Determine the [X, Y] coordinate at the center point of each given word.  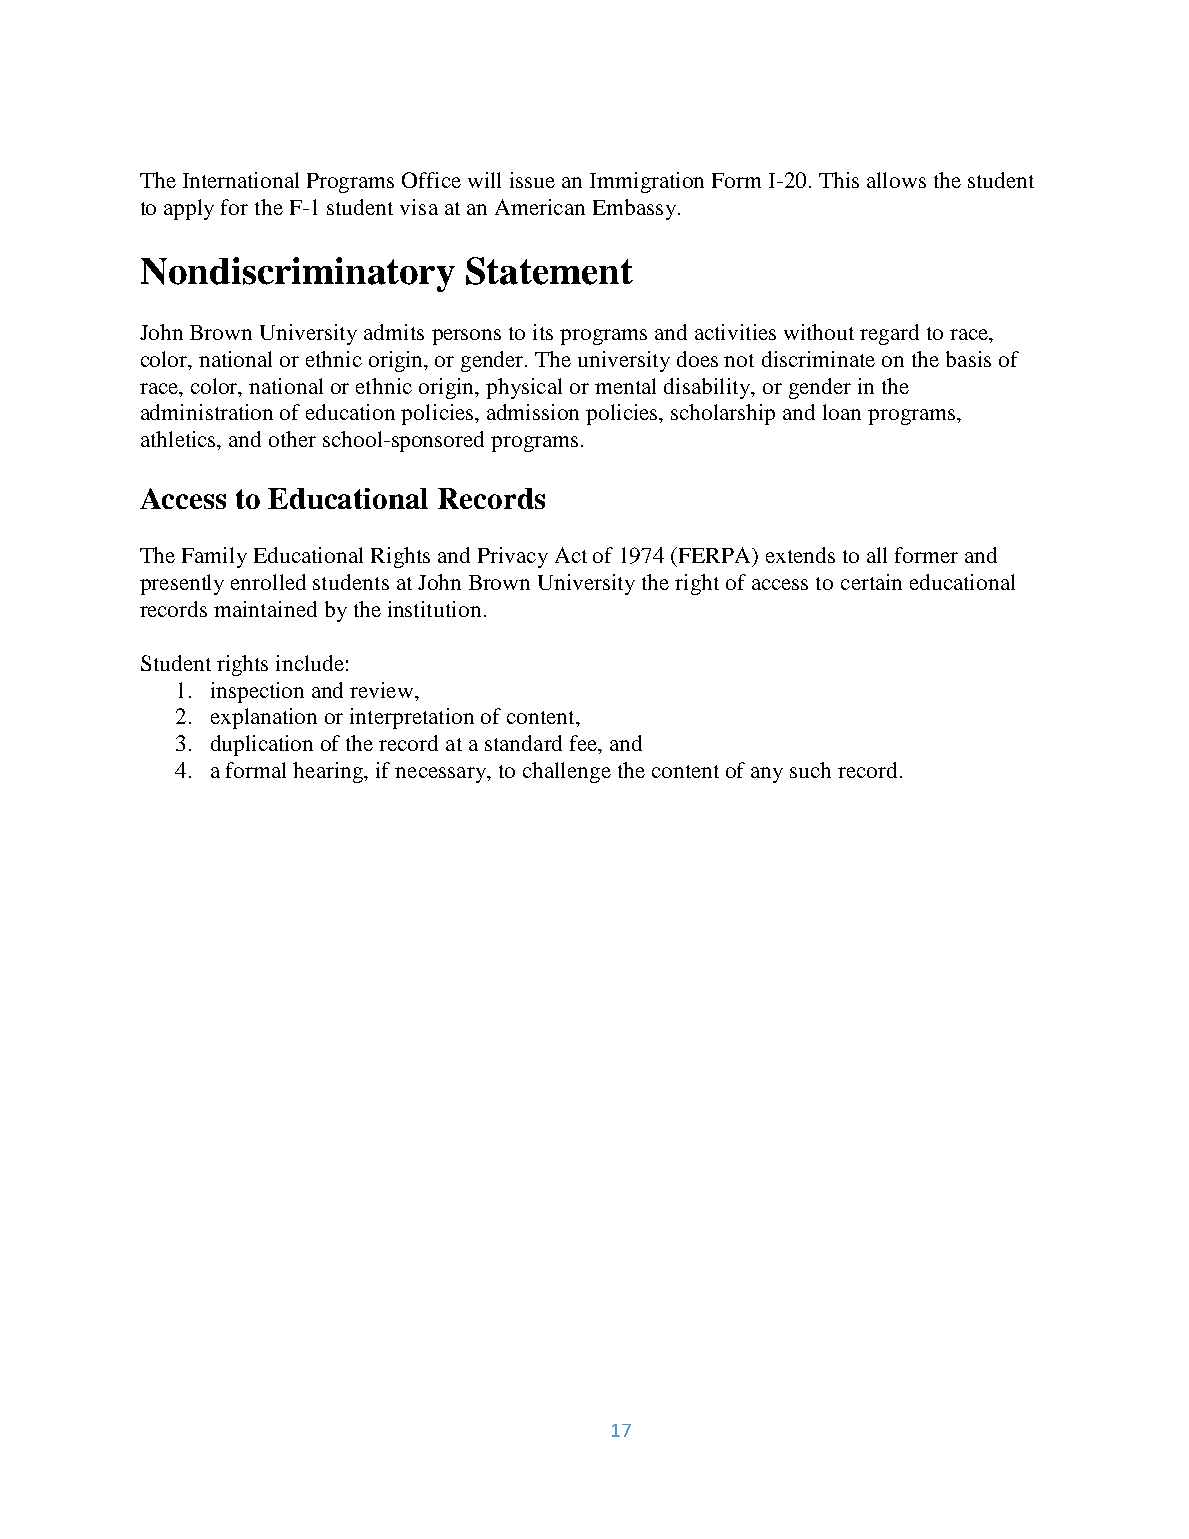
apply [189, 209]
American [540, 207]
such [810, 770]
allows [896, 180]
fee [584, 743]
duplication [262, 745]
